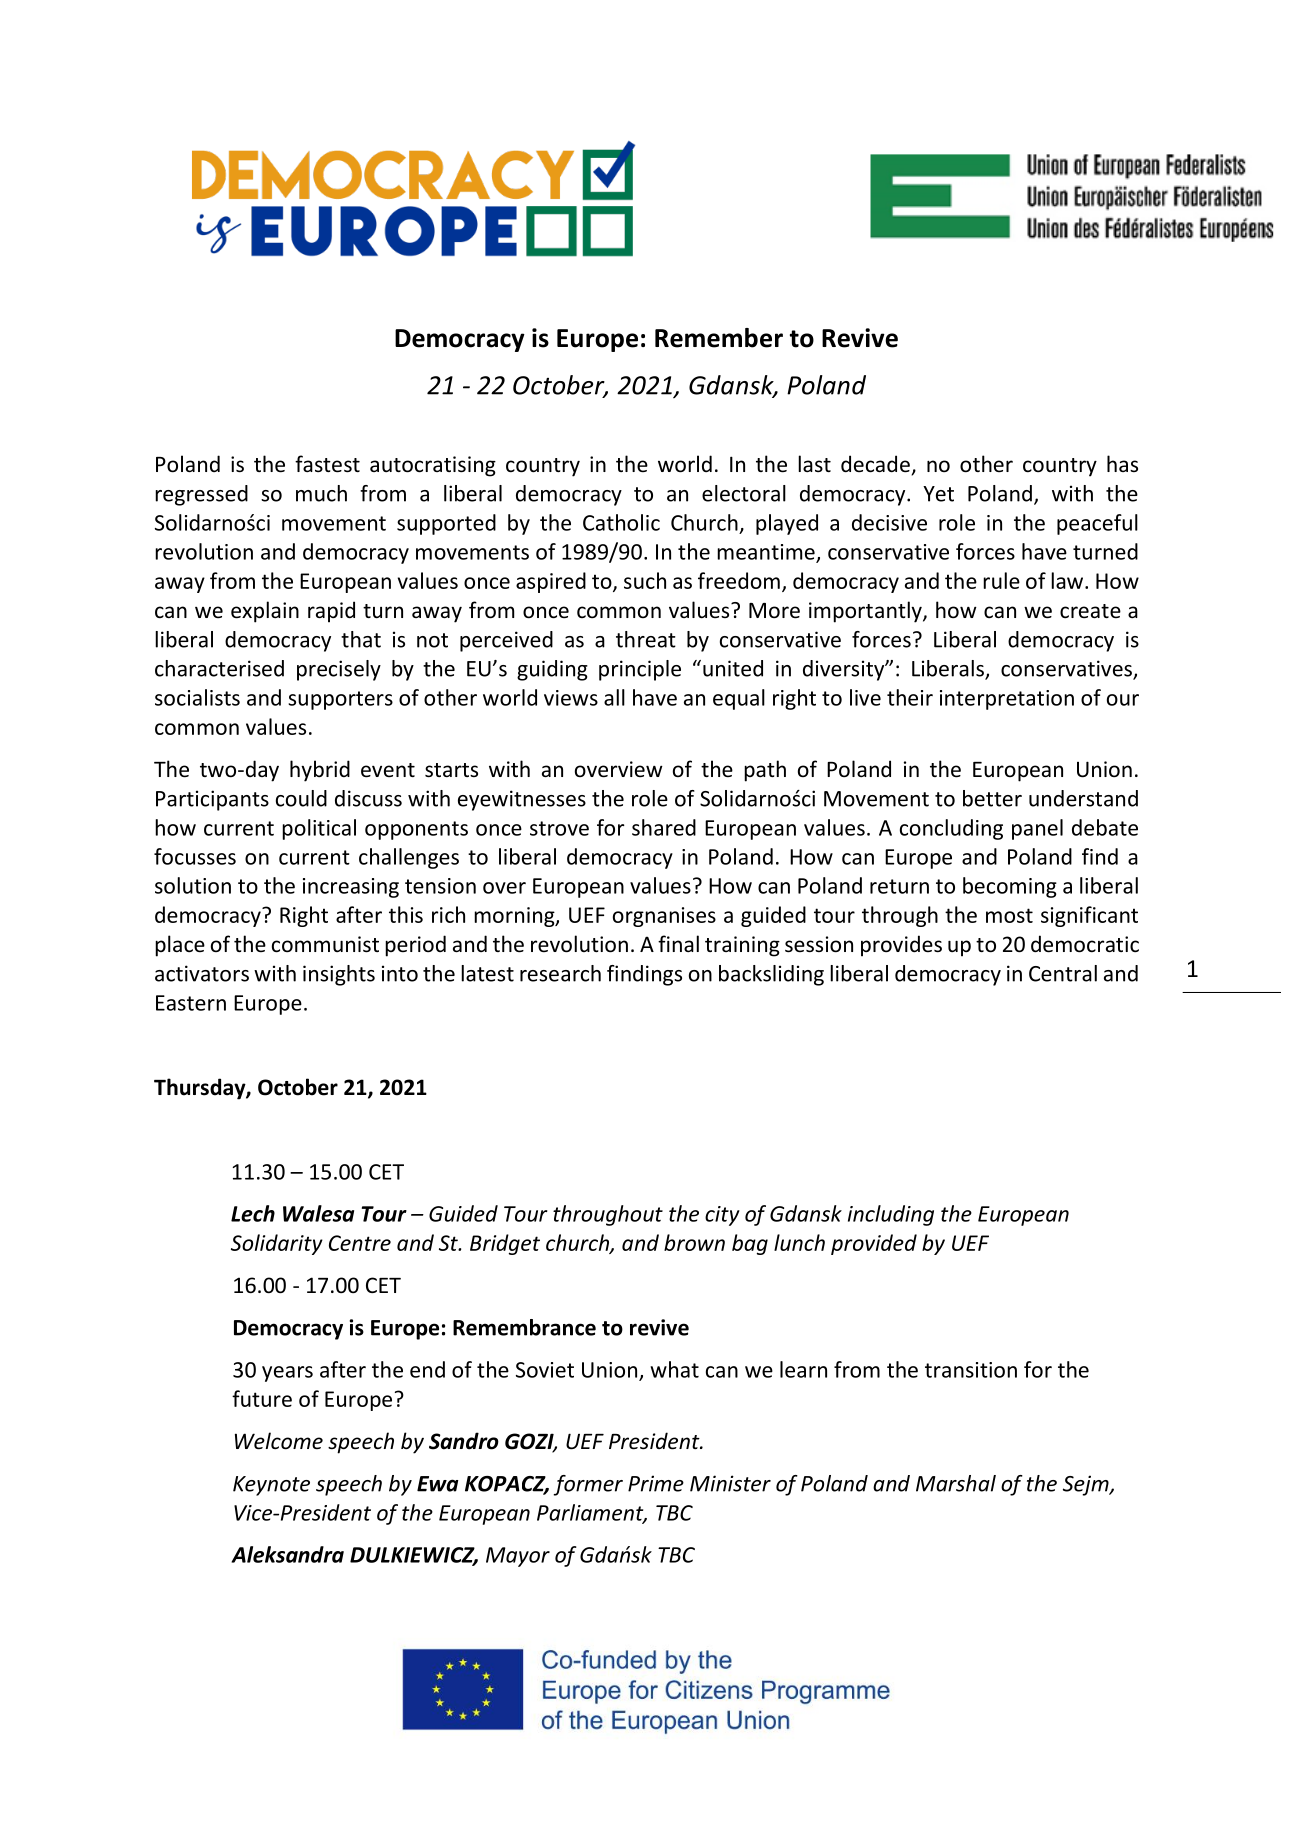 The height and width of the image is (1830, 1293). What do you see at coordinates (271, 1486) in the image?
I see `Keynote` at bounding box center [271, 1486].
